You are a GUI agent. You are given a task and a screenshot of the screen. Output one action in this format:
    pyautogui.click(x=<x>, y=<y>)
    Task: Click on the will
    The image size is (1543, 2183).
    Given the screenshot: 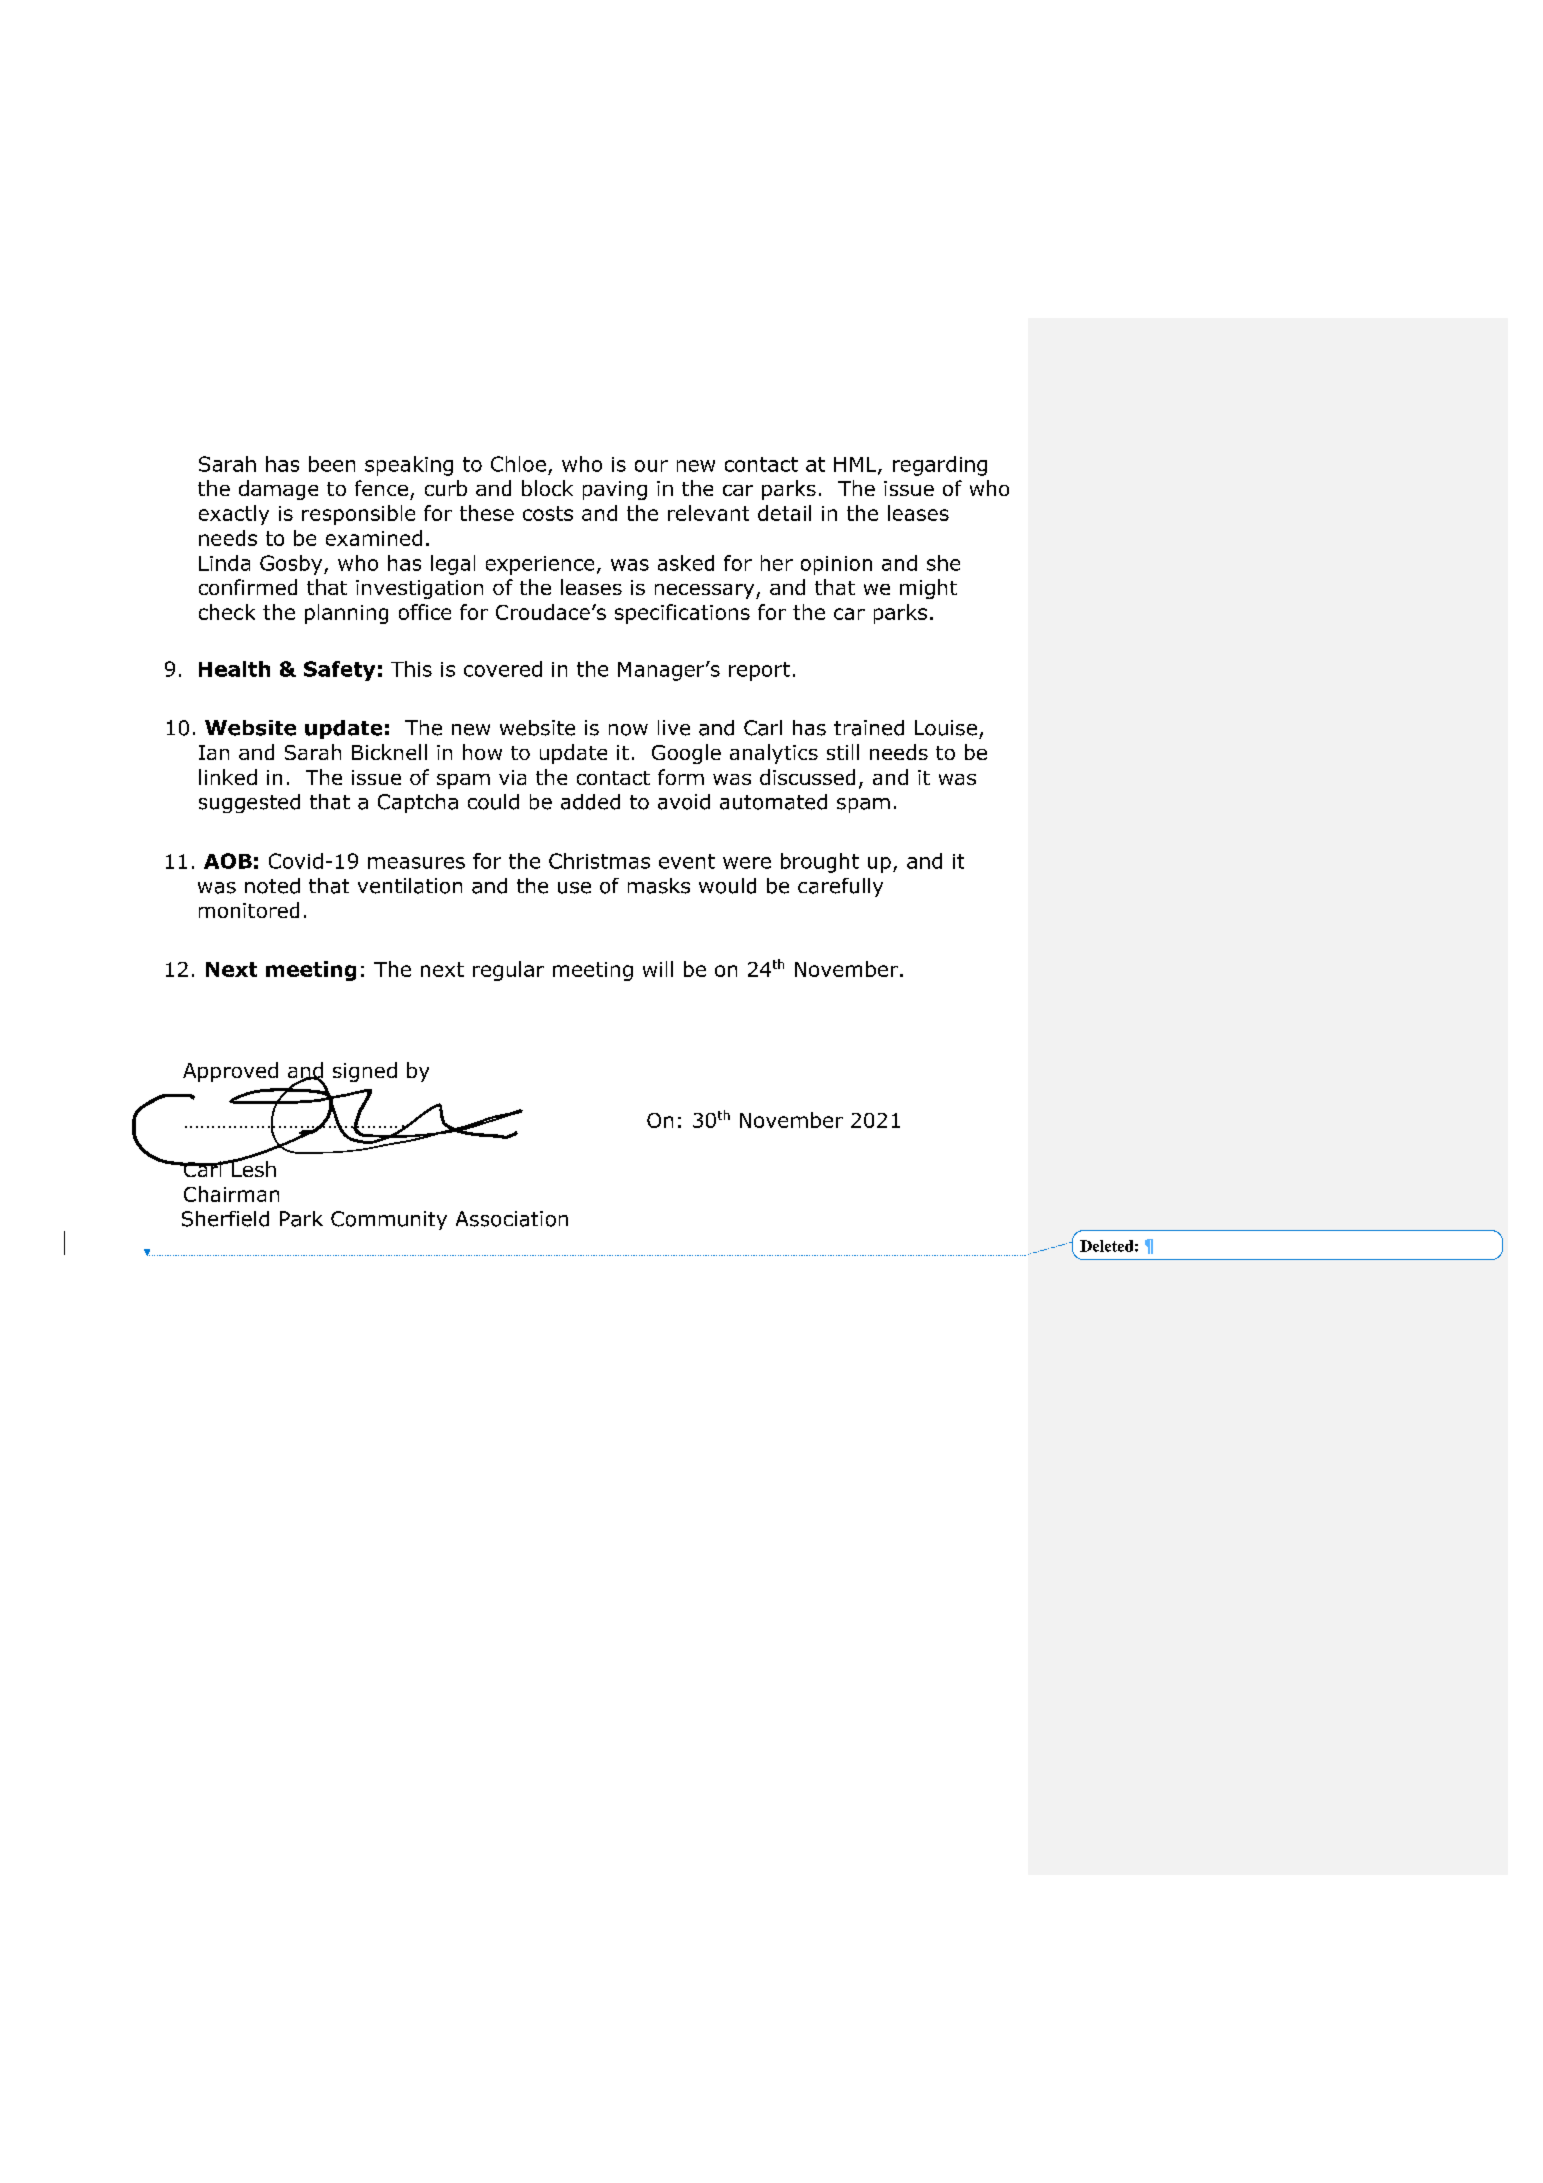 What is the action you would take?
    pyautogui.click(x=658, y=969)
